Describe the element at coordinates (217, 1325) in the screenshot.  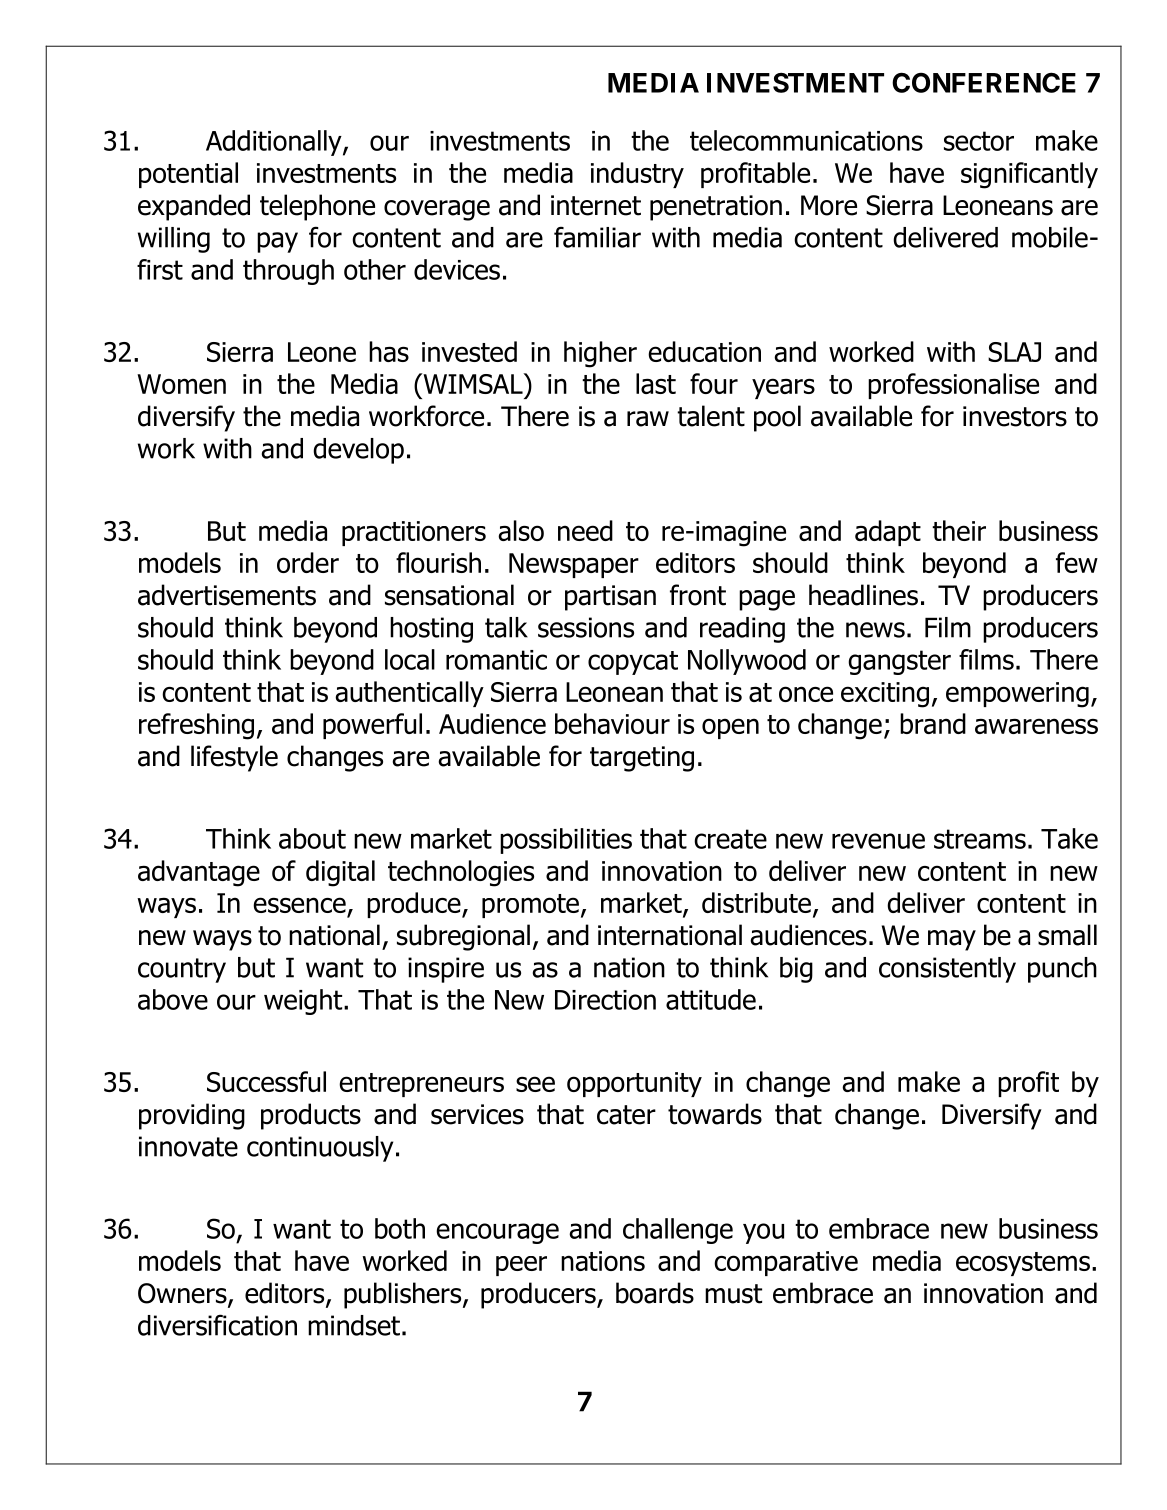
I see `diversification` at that location.
